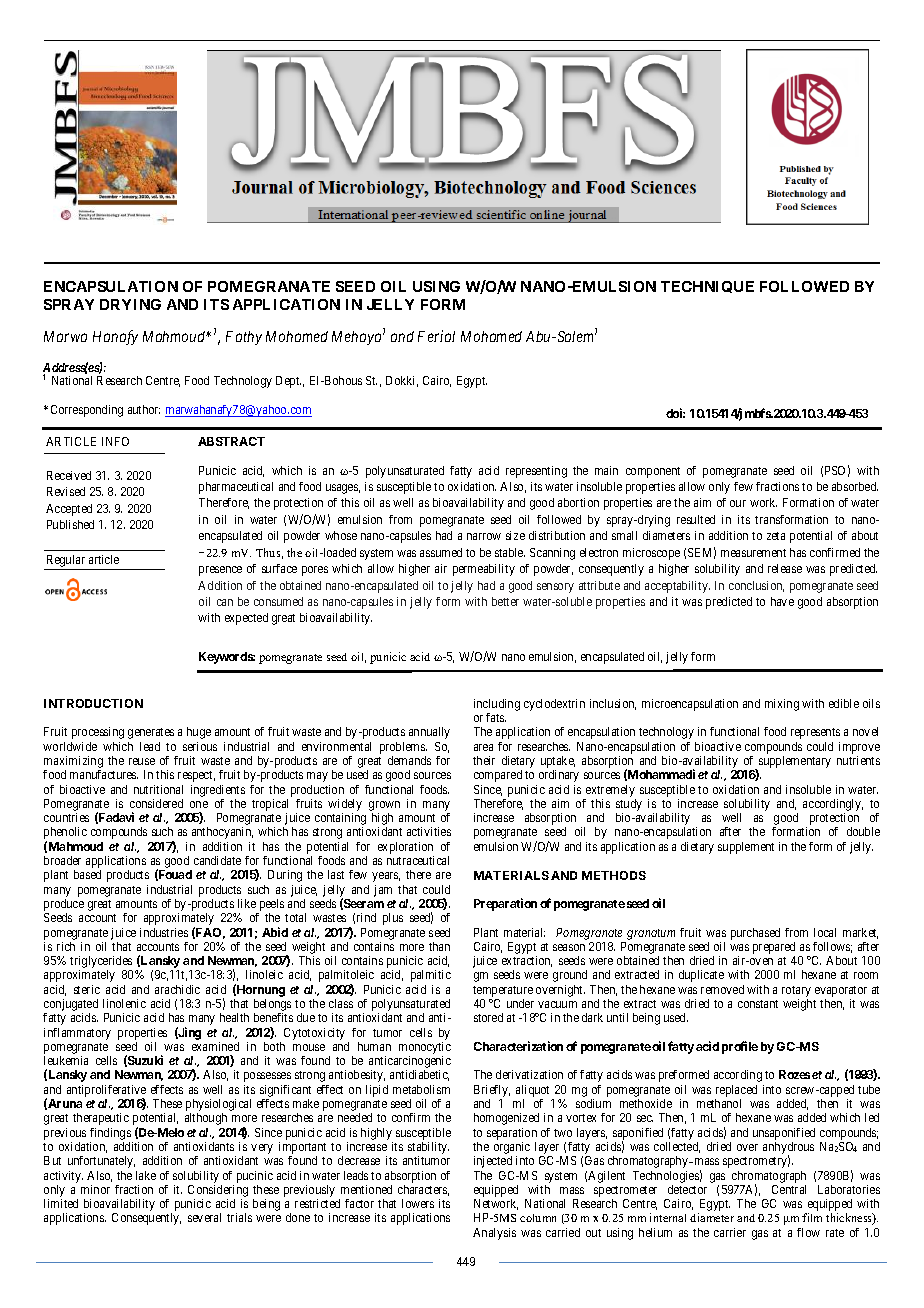 The image size is (924, 1308). Describe the element at coordinates (204, 1217) in the screenshot. I see `several` at that location.
